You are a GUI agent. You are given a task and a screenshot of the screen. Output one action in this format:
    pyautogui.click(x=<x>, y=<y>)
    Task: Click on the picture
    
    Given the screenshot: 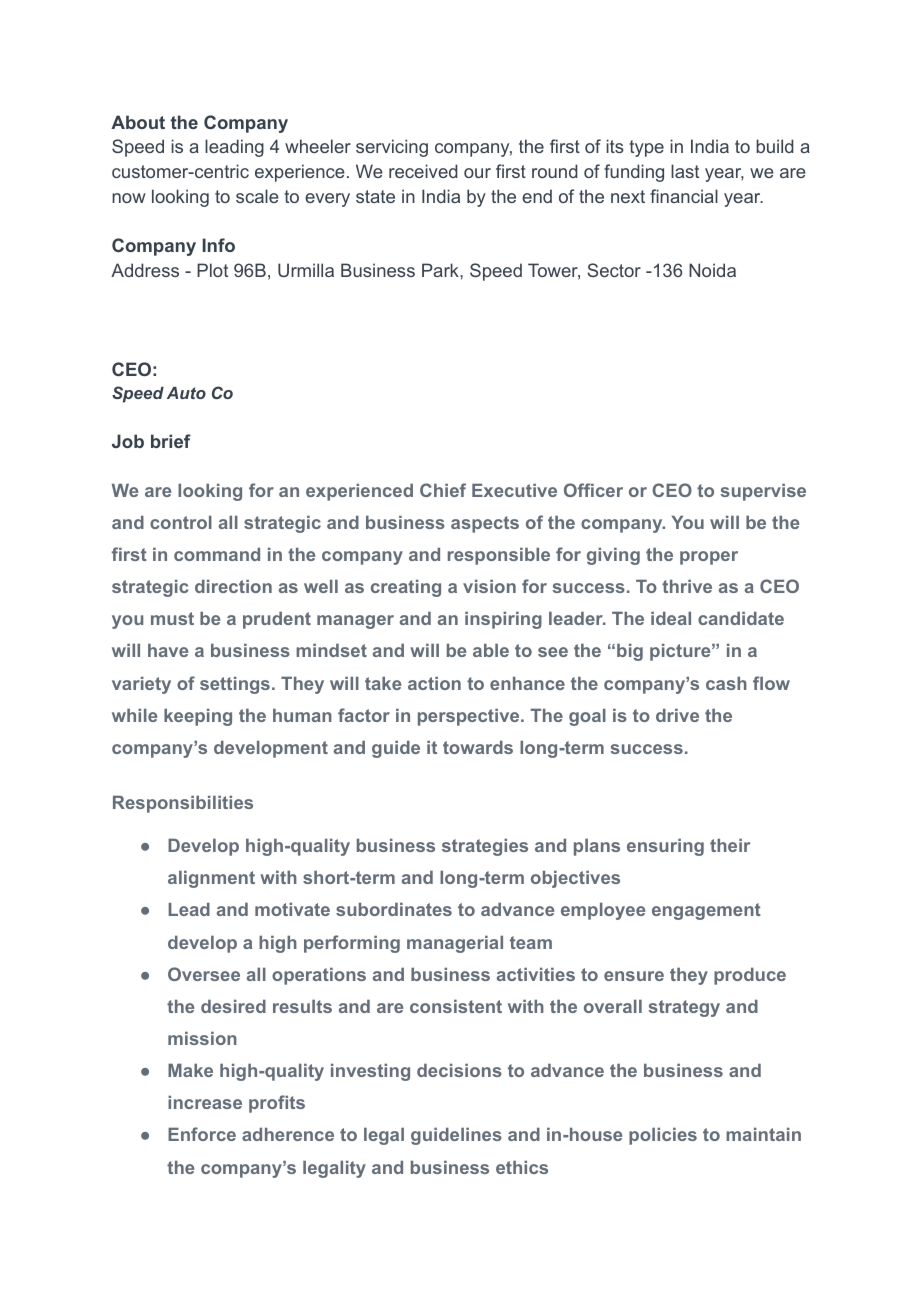 What is the action you would take?
    pyautogui.click(x=680, y=652)
